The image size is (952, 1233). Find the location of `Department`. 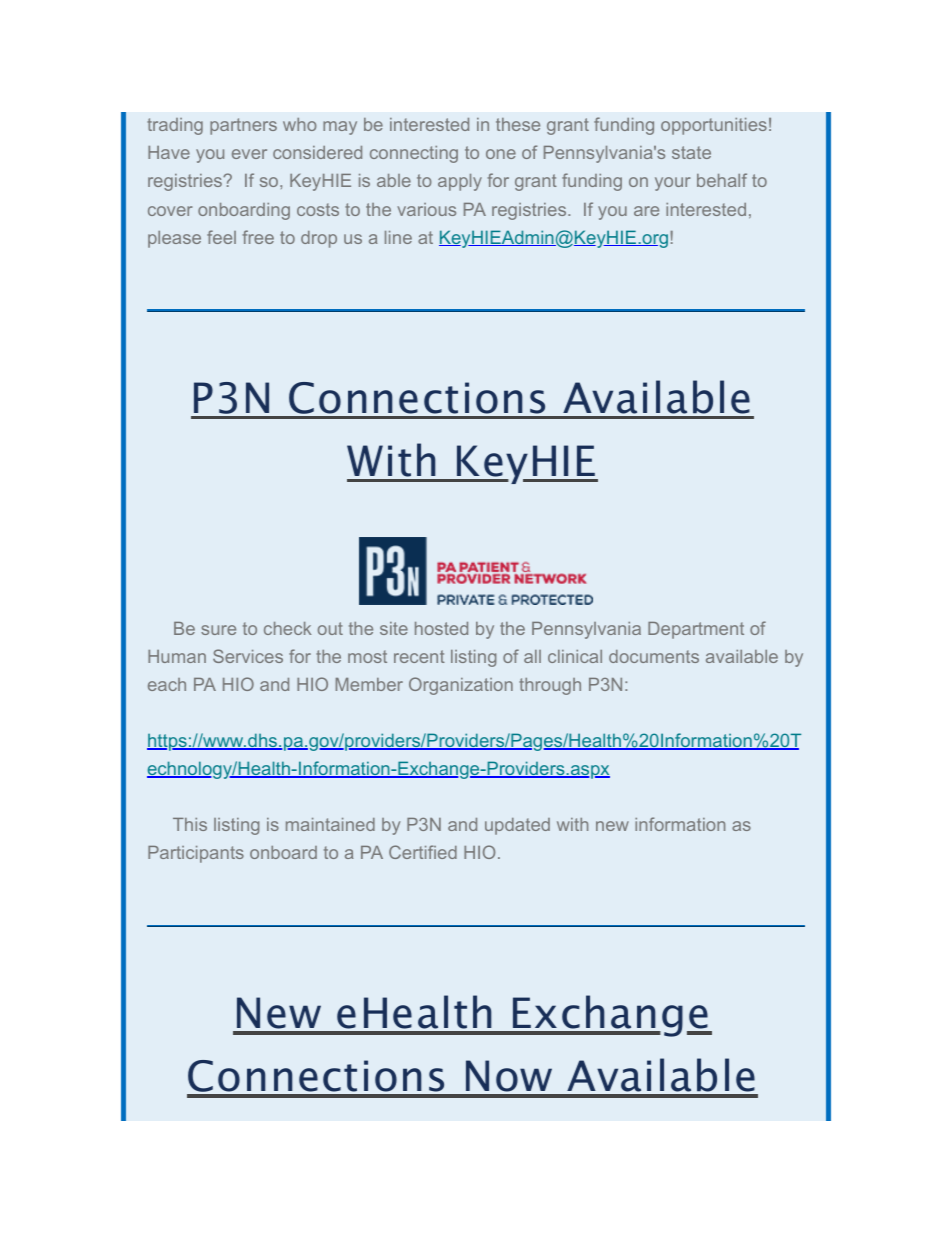

Department is located at coordinates (696, 630).
